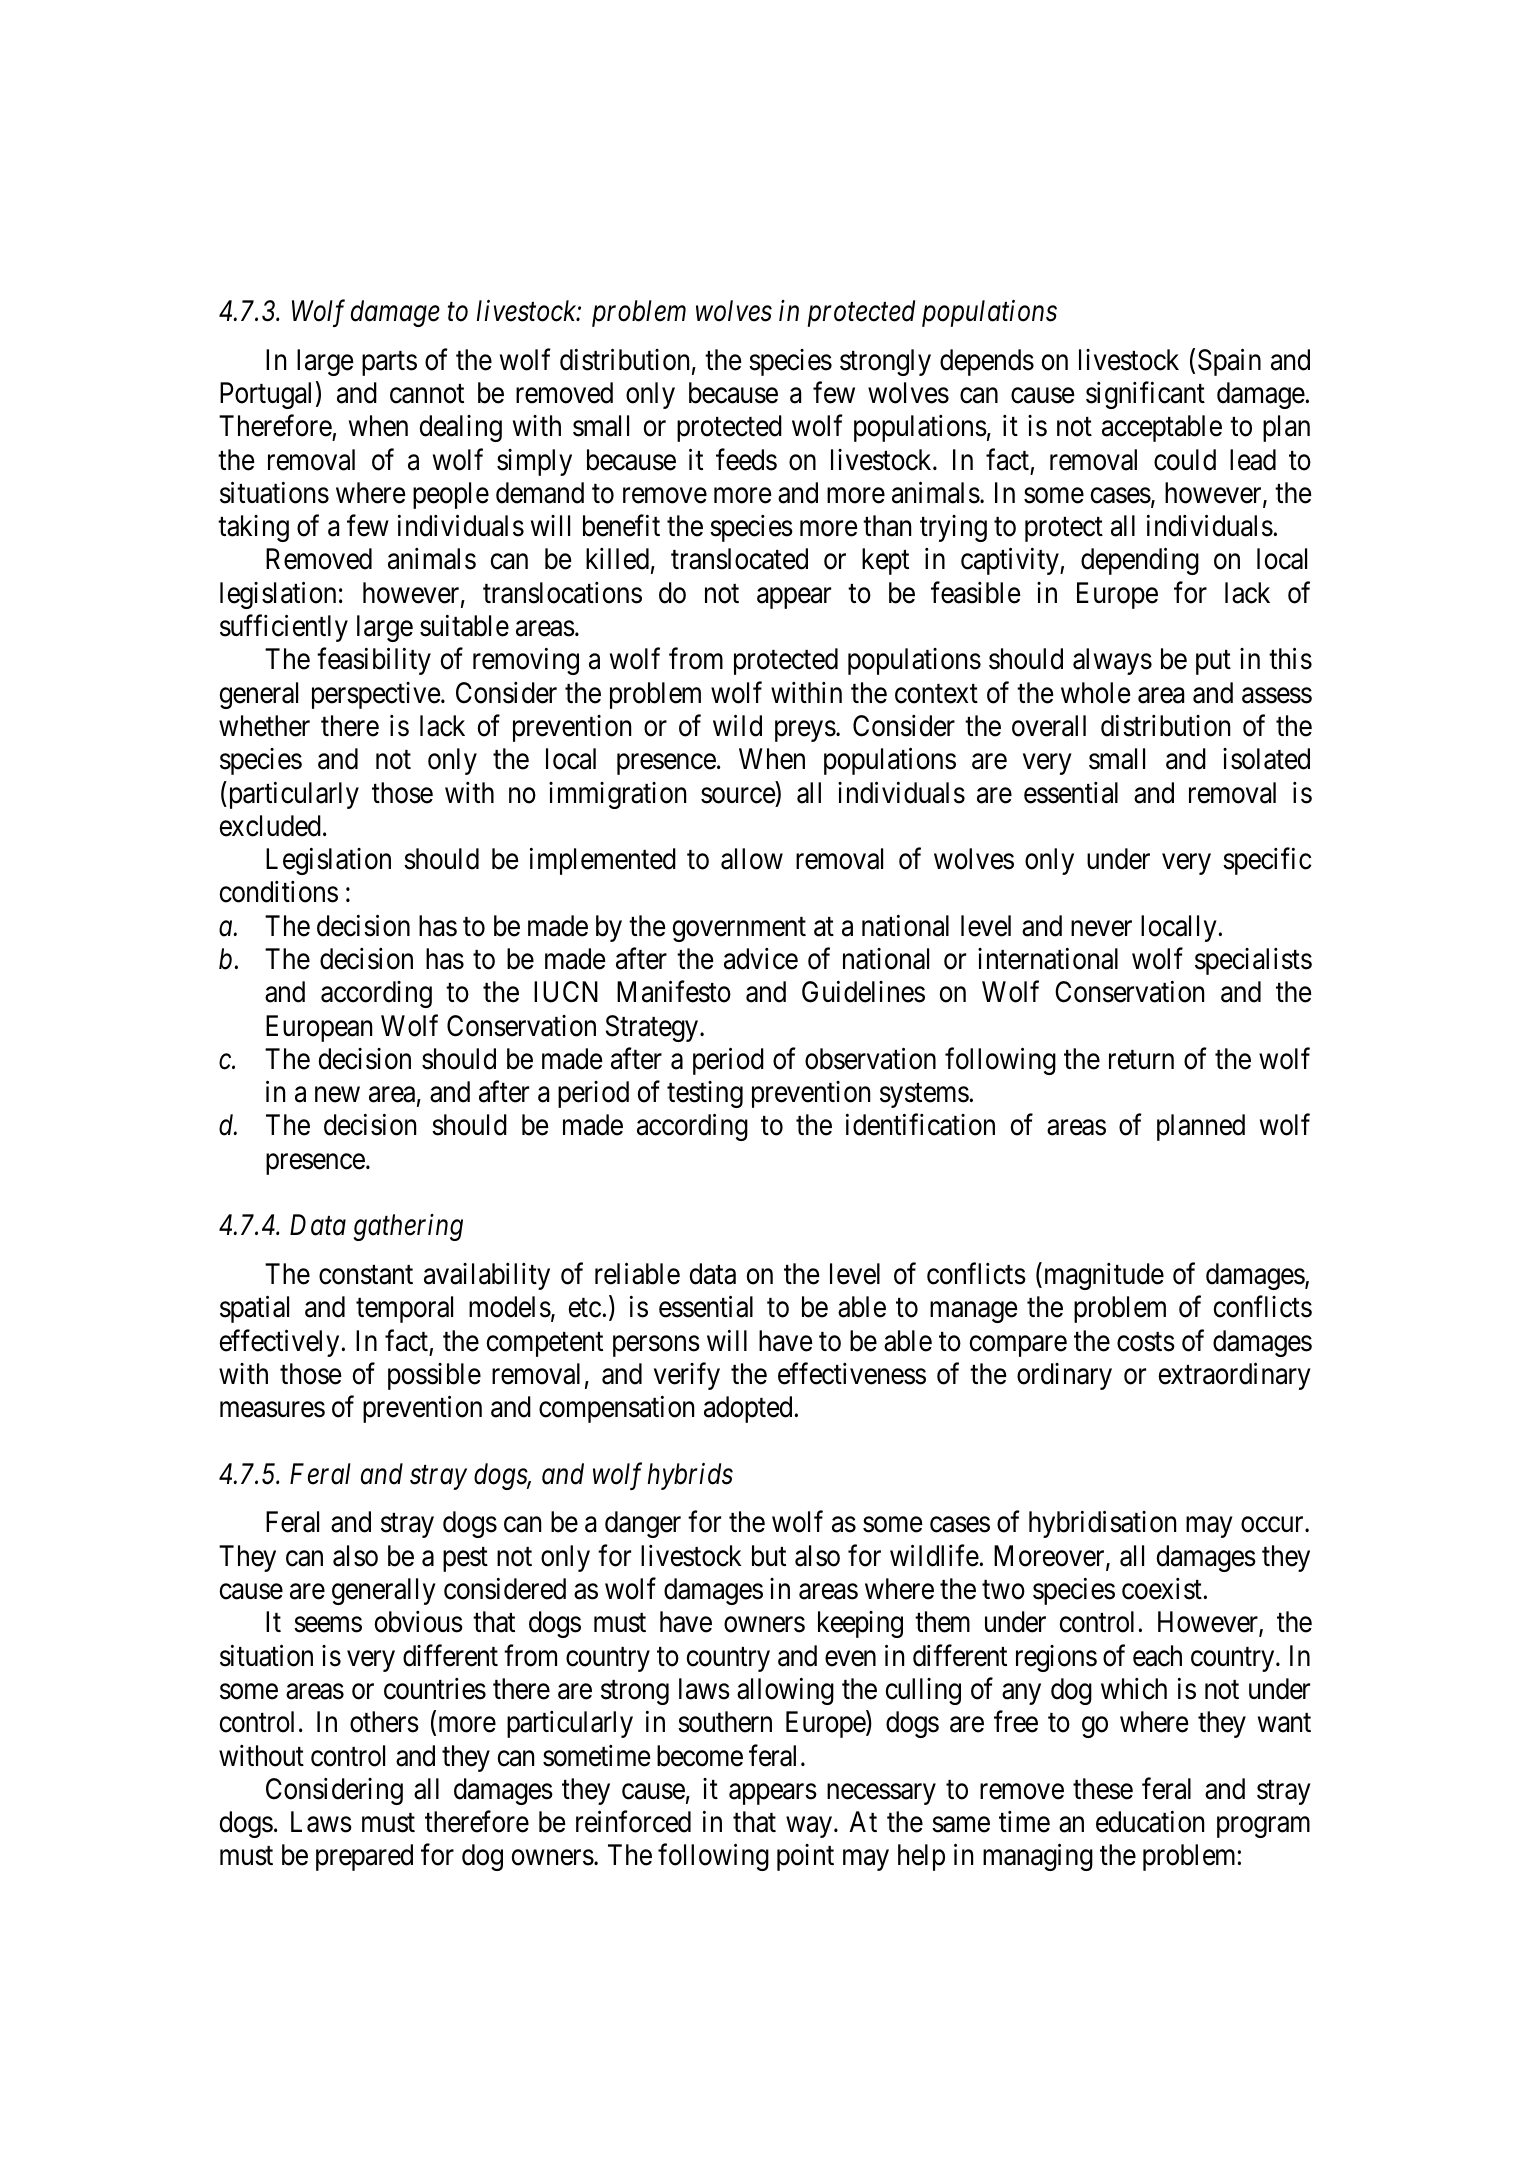  I want to click on perspective, so click(376, 695).
